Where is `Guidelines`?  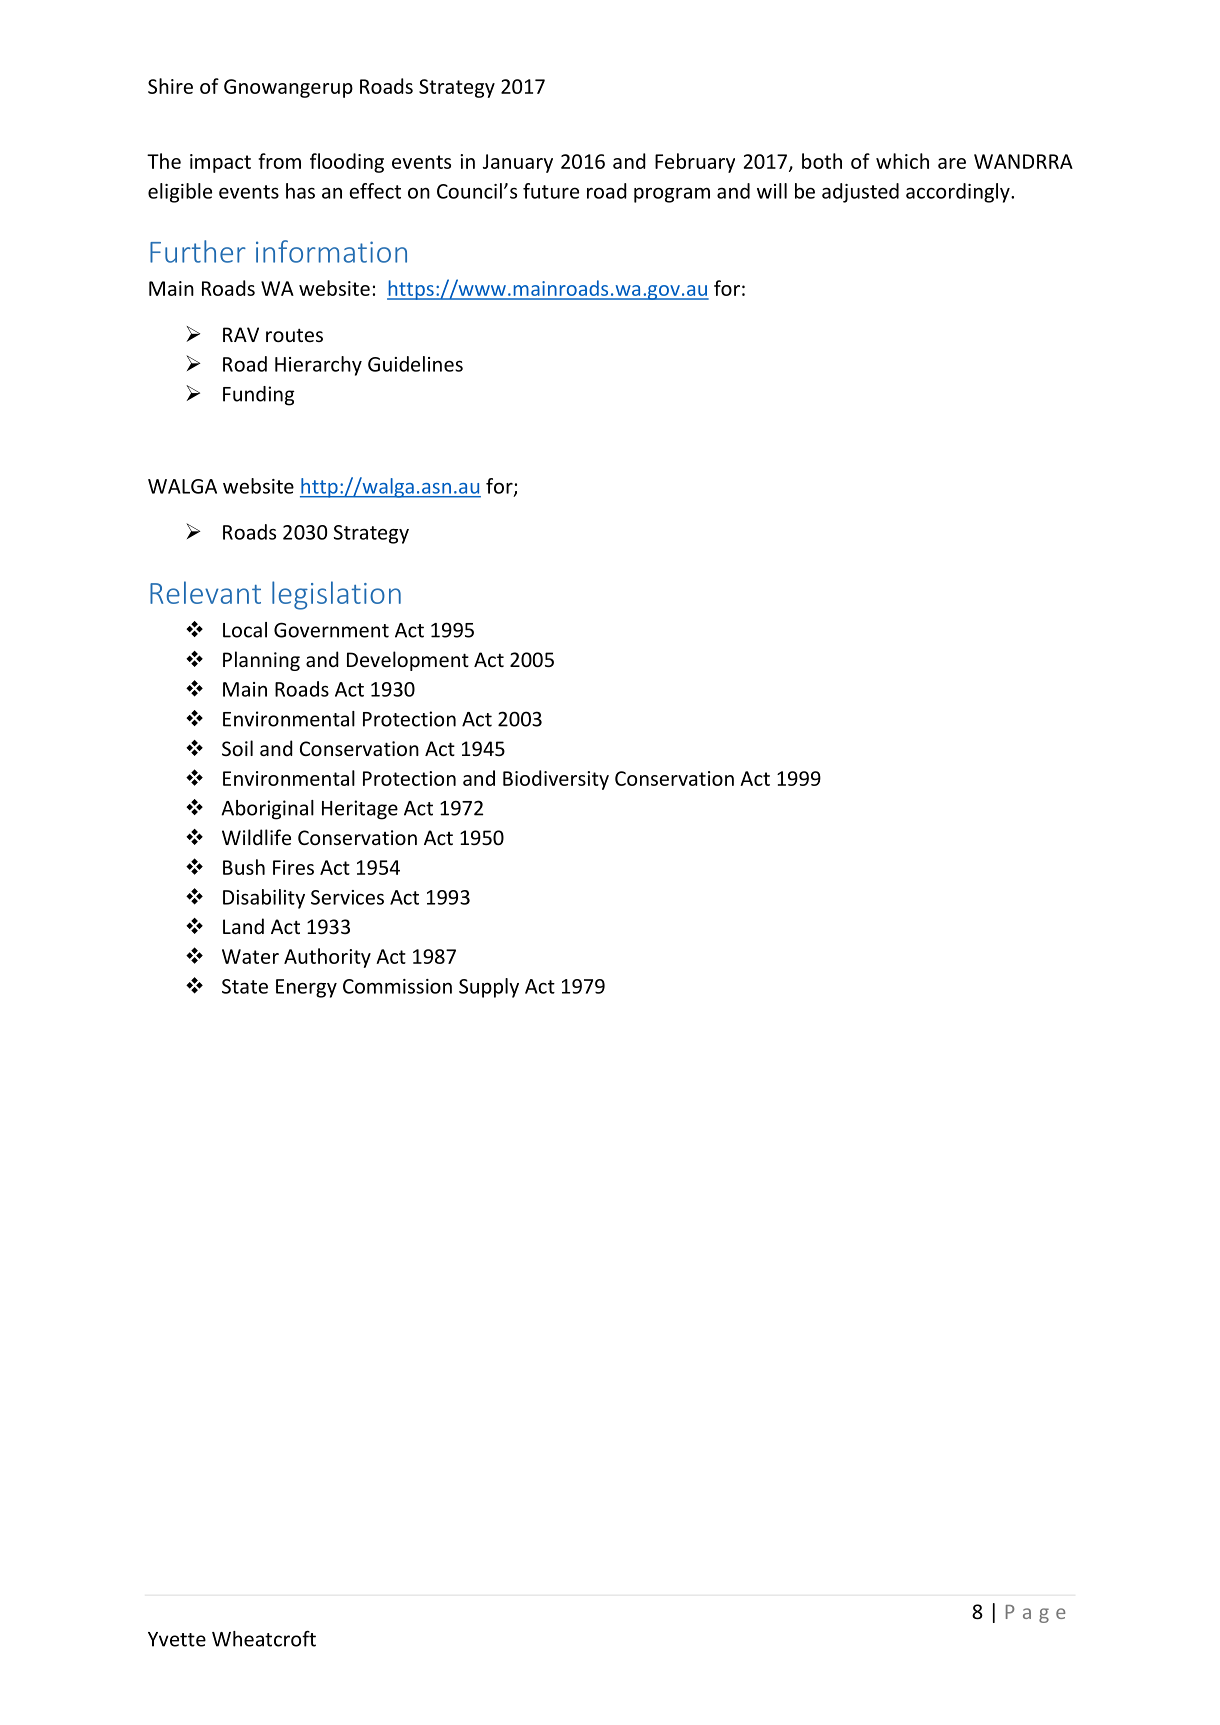 Guidelines is located at coordinates (415, 364).
